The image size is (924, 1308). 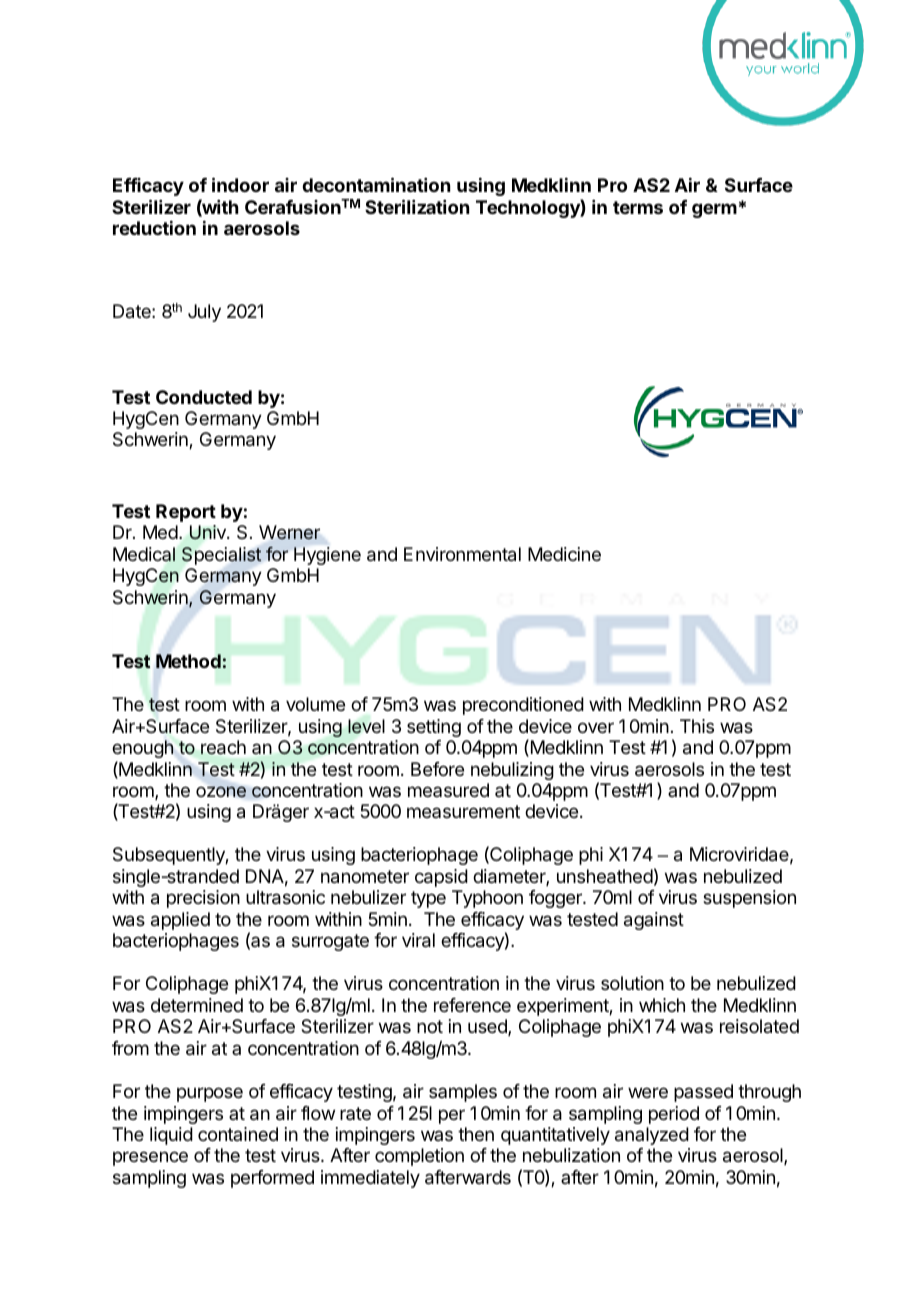 What do you see at coordinates (564, 554) in the screenshot?
I see `Medicine` at bounding box center [564, 554].
